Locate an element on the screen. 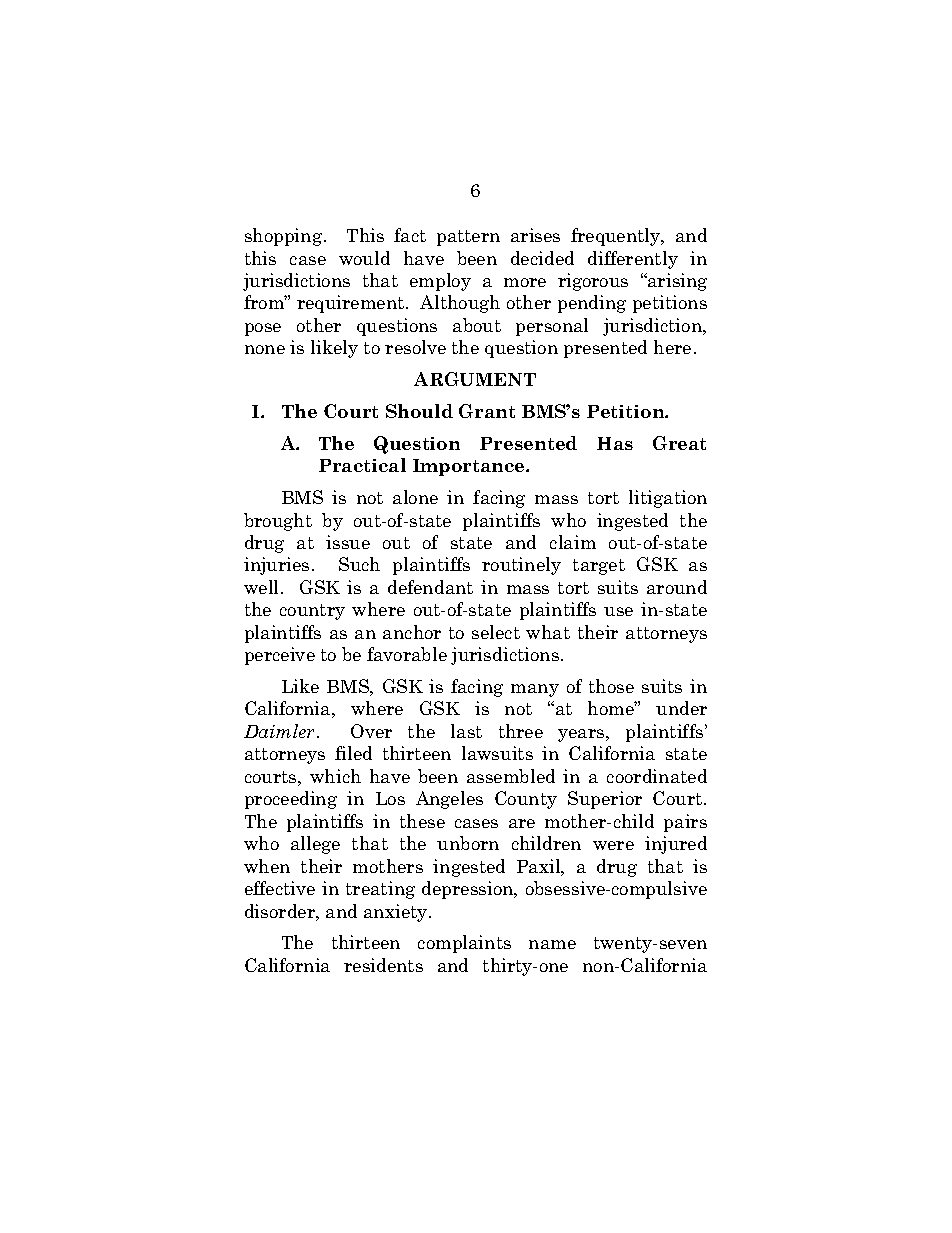  name is located at coordinates (552, 944).
